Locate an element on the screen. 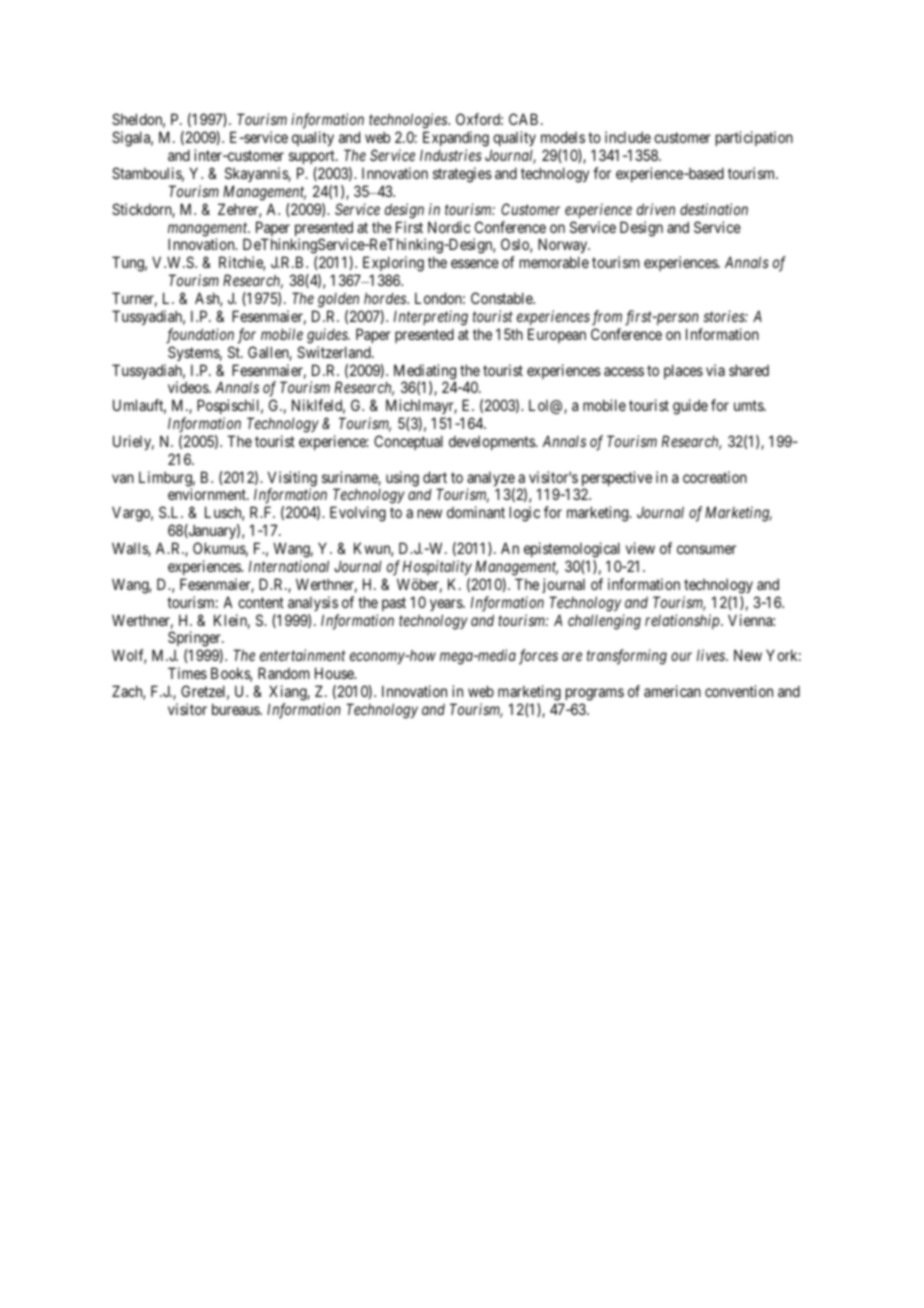 Image resolution: width=924 pixels, height=1308 pixels. House is located at coordinates (335, 673).
